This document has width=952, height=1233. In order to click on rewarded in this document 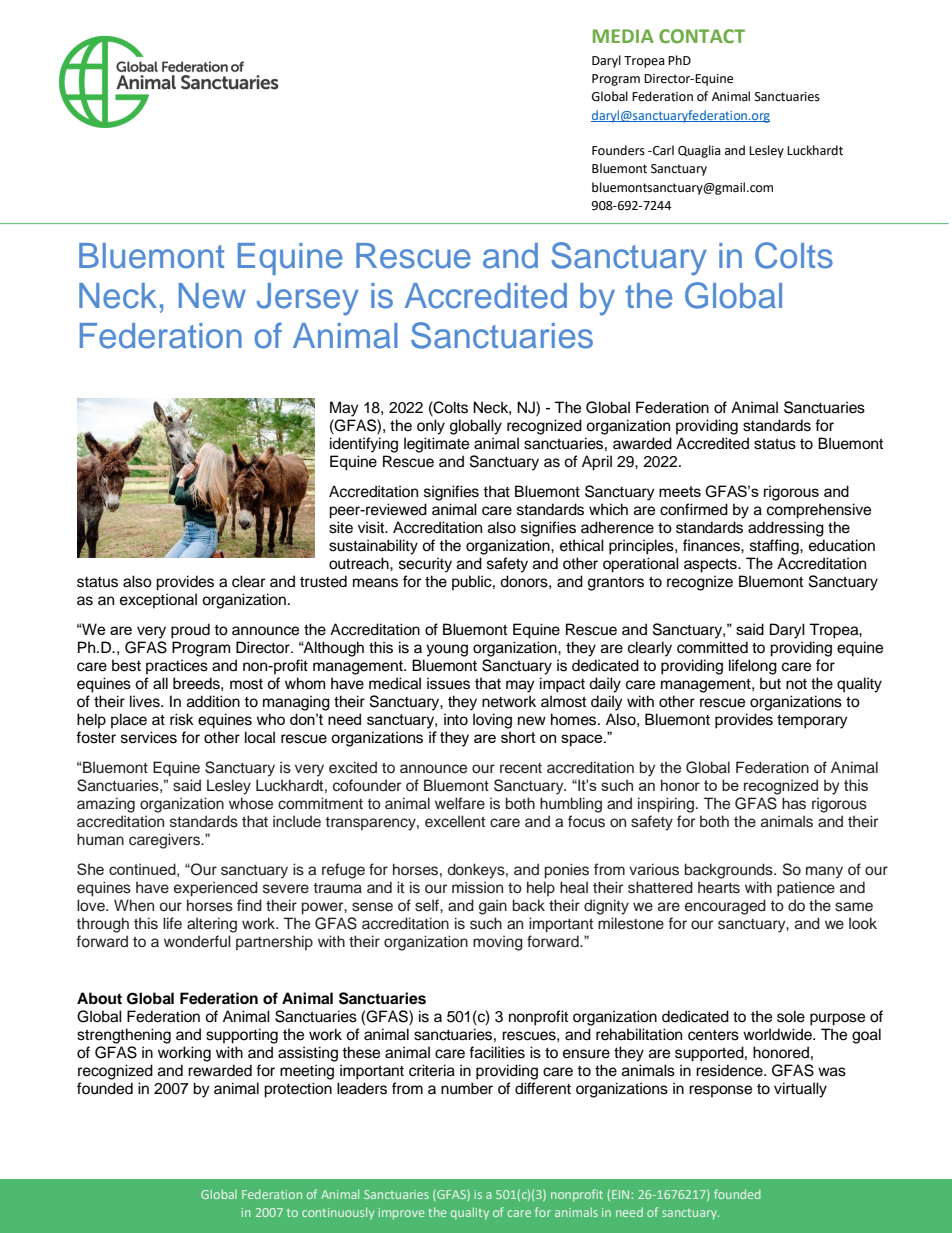, I will do `click(220, 1070)`.
